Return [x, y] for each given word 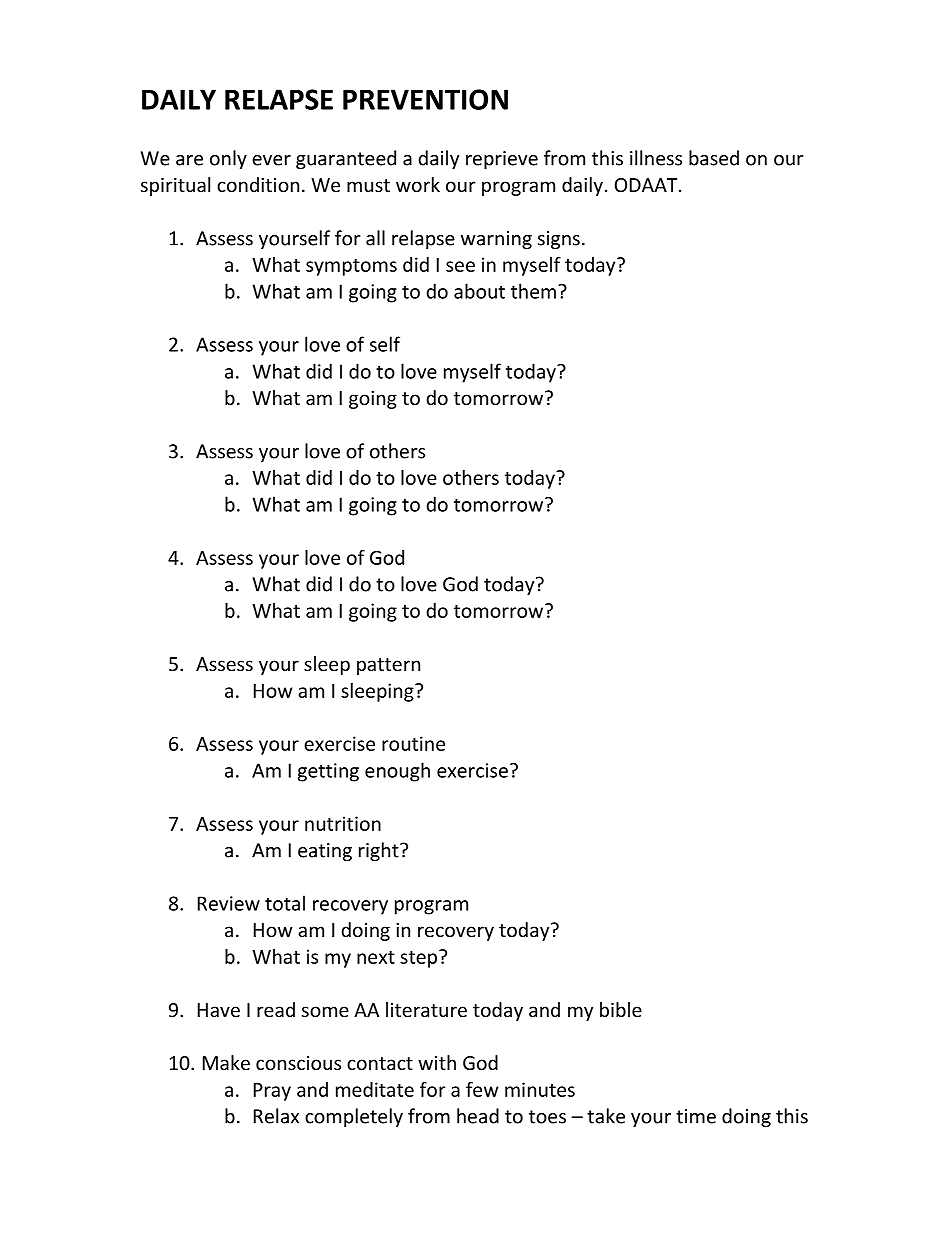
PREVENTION [425, 99]
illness [656, 158]
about [479, 291]
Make [226, 1062]
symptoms [351, 267]
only [228, 159]
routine [413, 743]
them [533, 291]
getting [328, 772]
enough [397, 772]
